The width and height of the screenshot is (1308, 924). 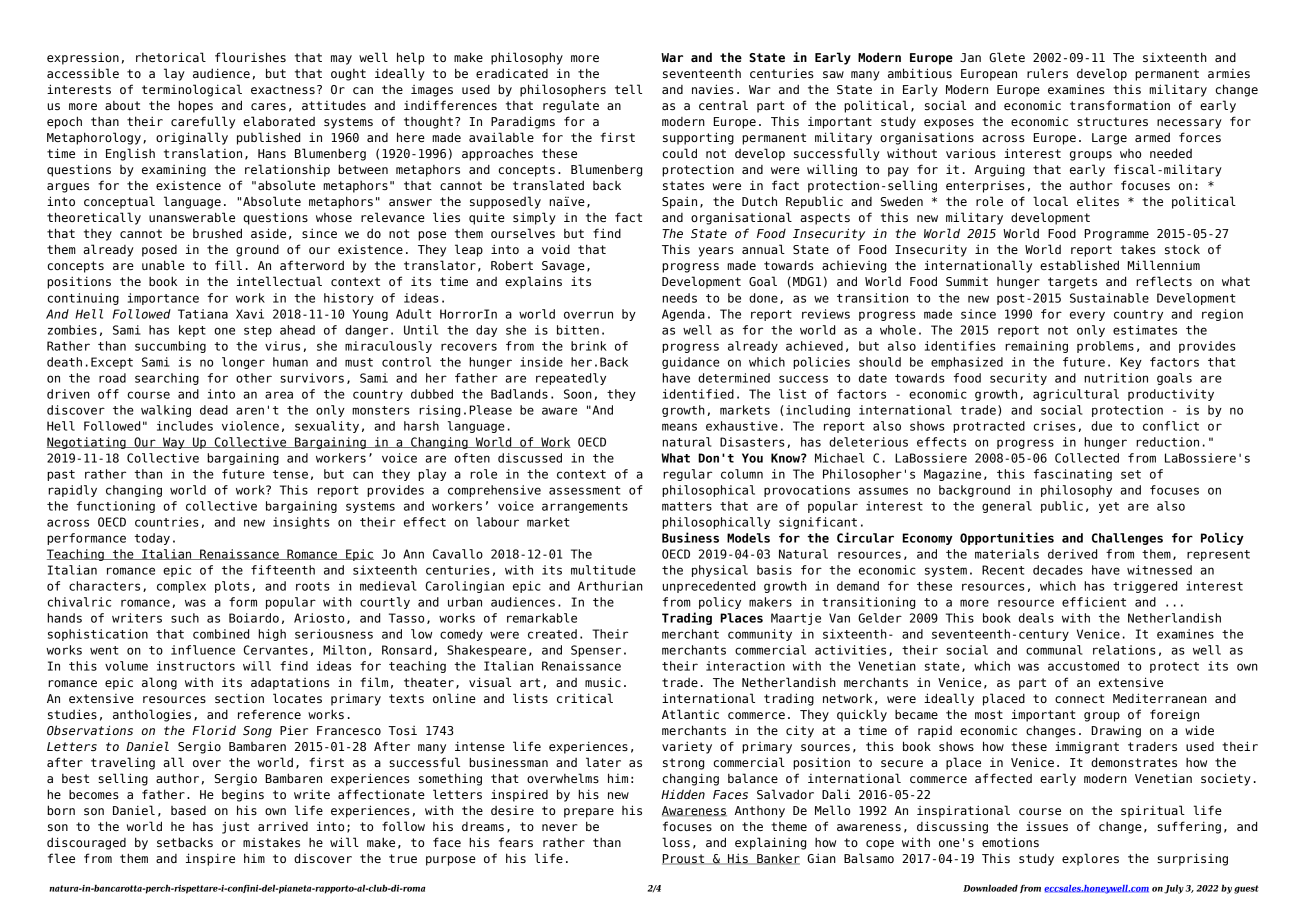 I want to click on regular, so click(x=687, y=475).
